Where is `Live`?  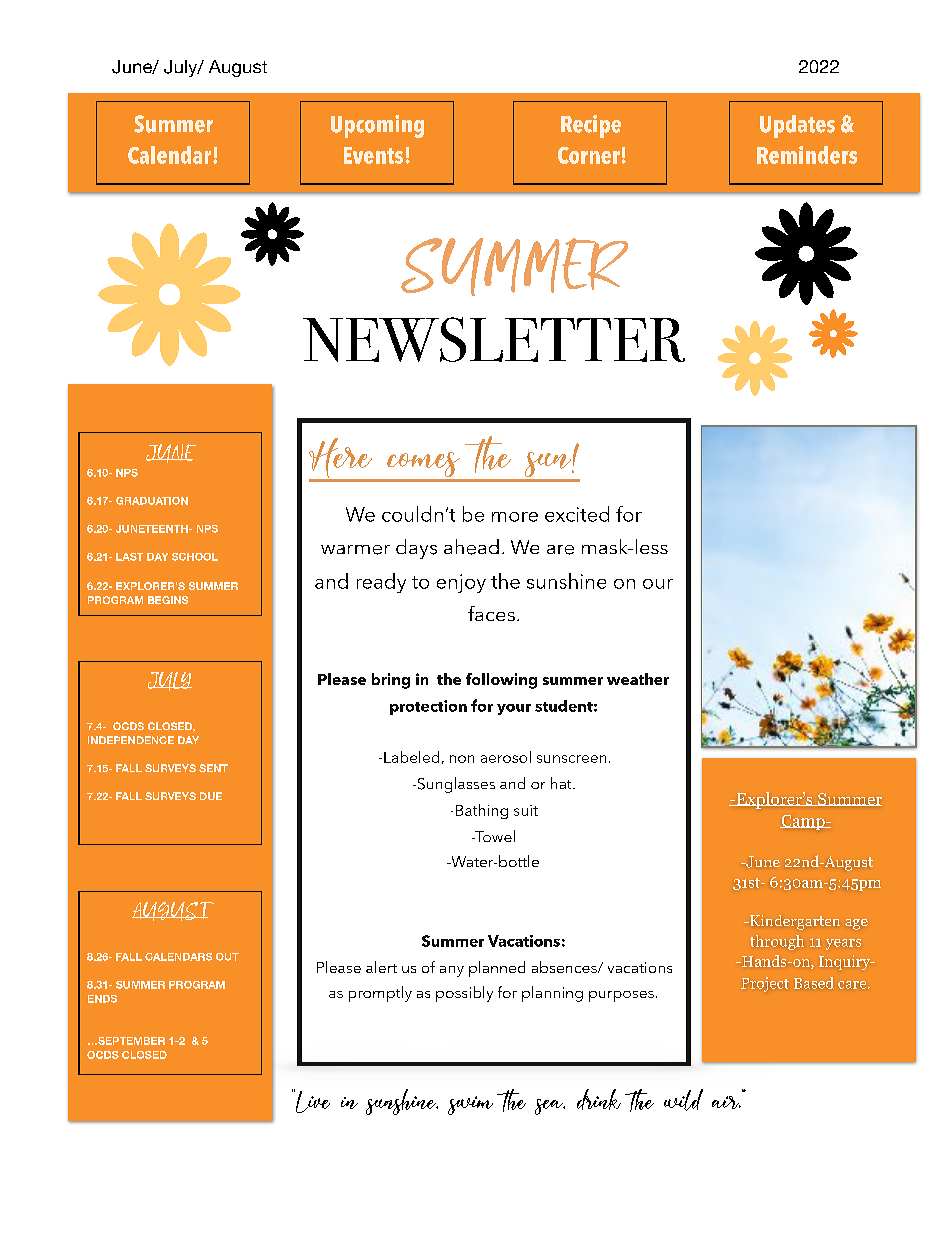
Live is located at coordinates (312, 1101).
